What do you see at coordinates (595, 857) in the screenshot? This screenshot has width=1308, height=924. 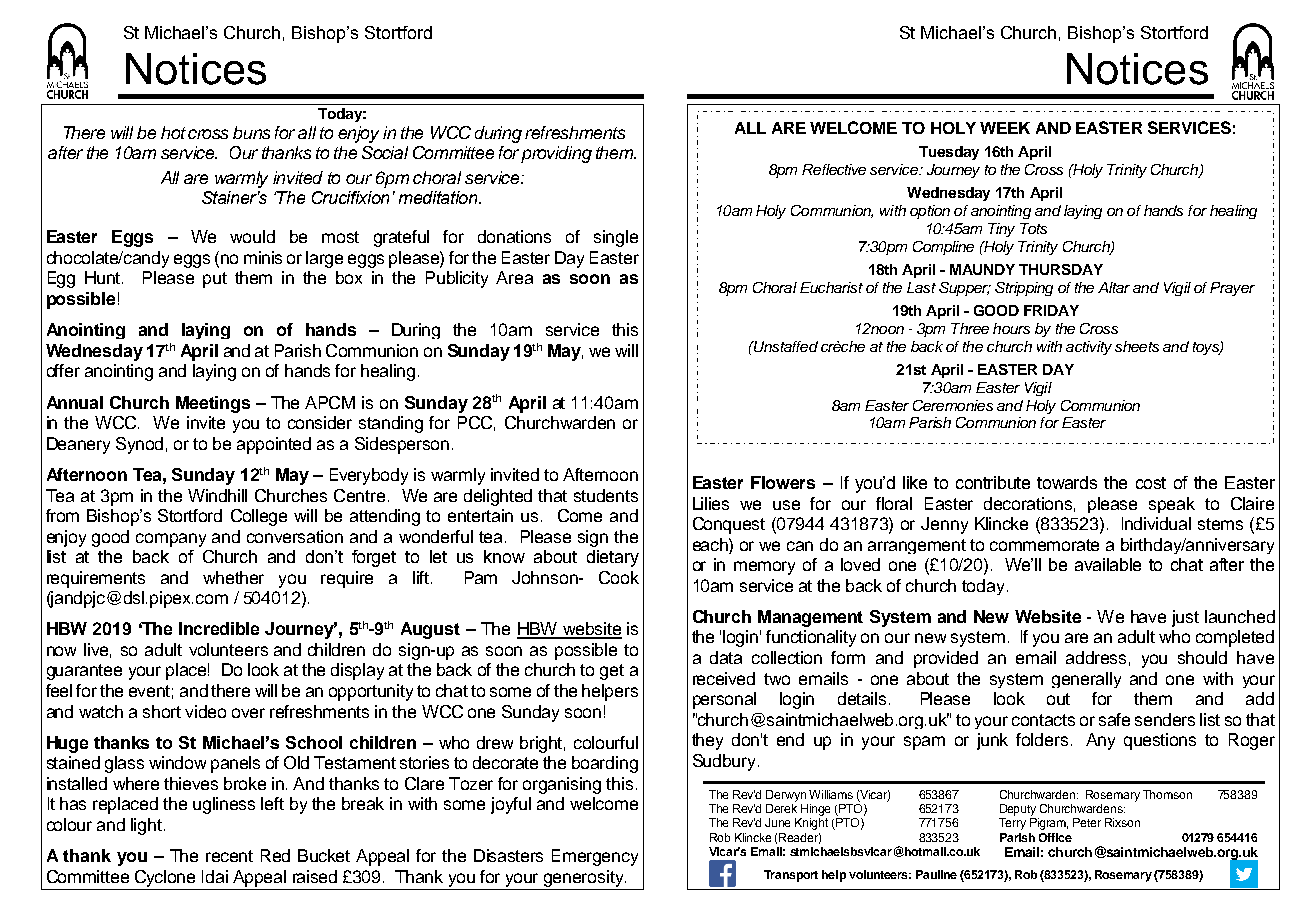 I see `Emergency` at bounding box center [595, 857].
